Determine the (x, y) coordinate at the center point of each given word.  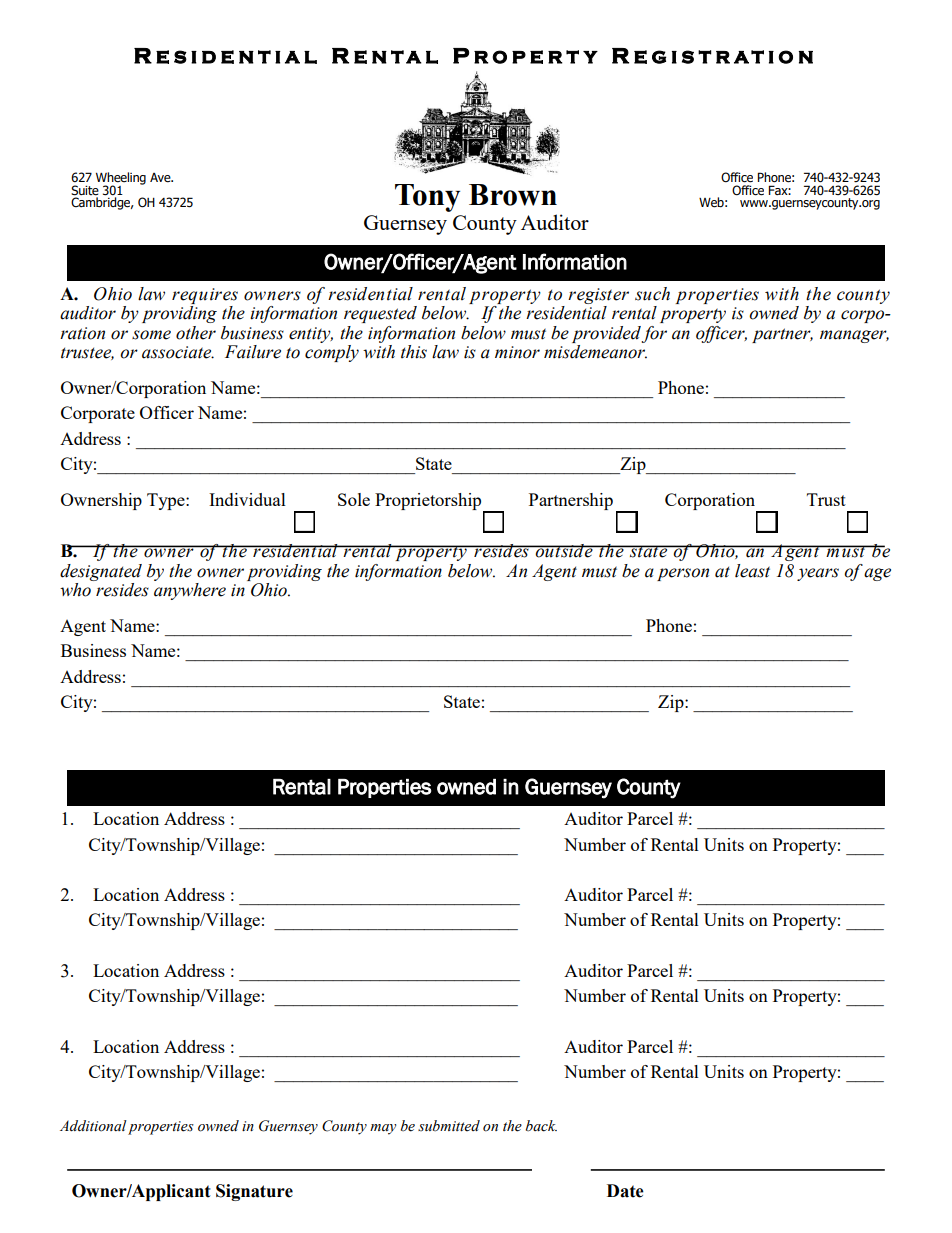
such (652, 294)
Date (625, 1191)
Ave (161, 178)
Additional (93, 1126)
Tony (427, 198)
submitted (449, 1126)
